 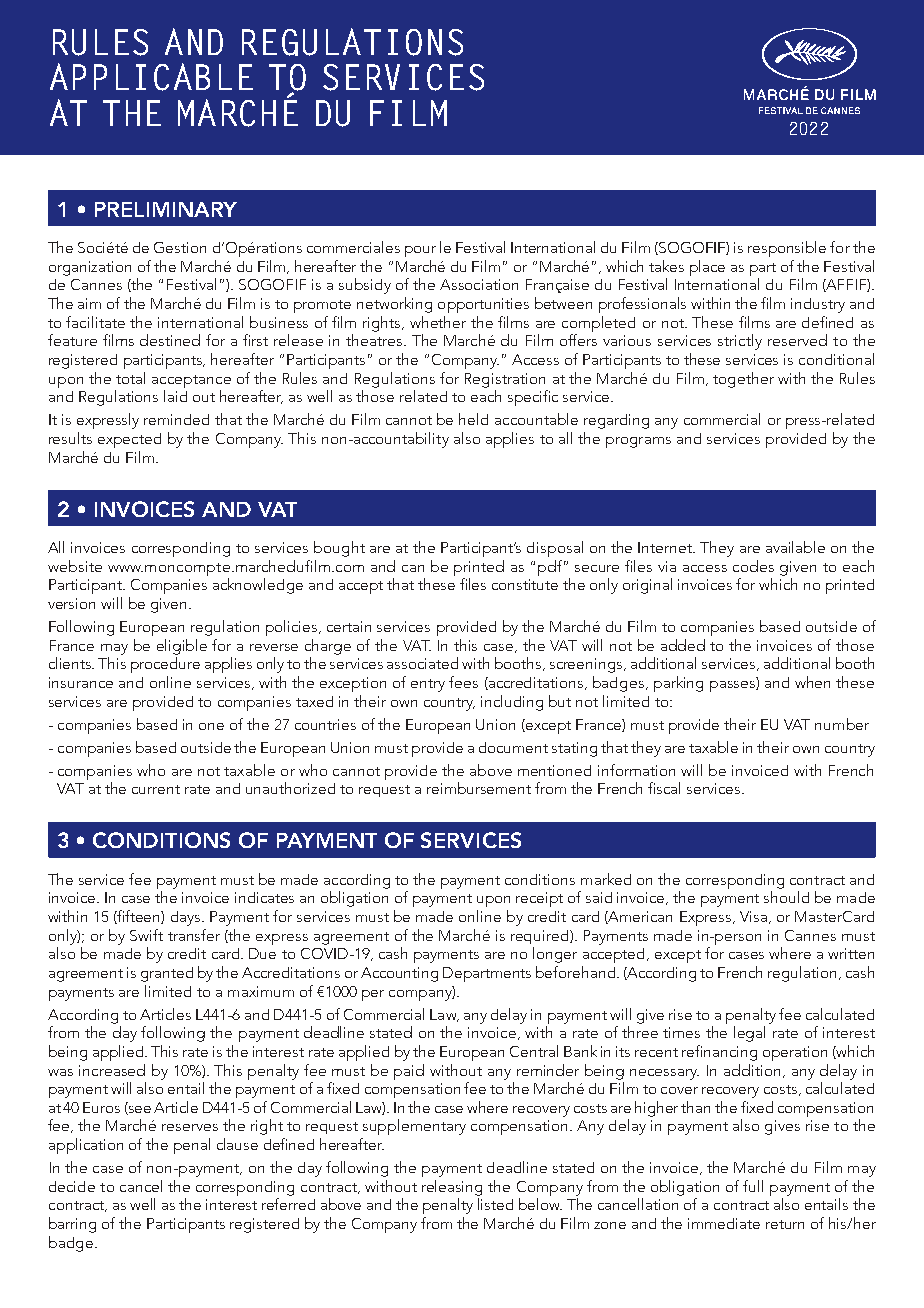 I want to click on available, so click(x=795, y=547).
